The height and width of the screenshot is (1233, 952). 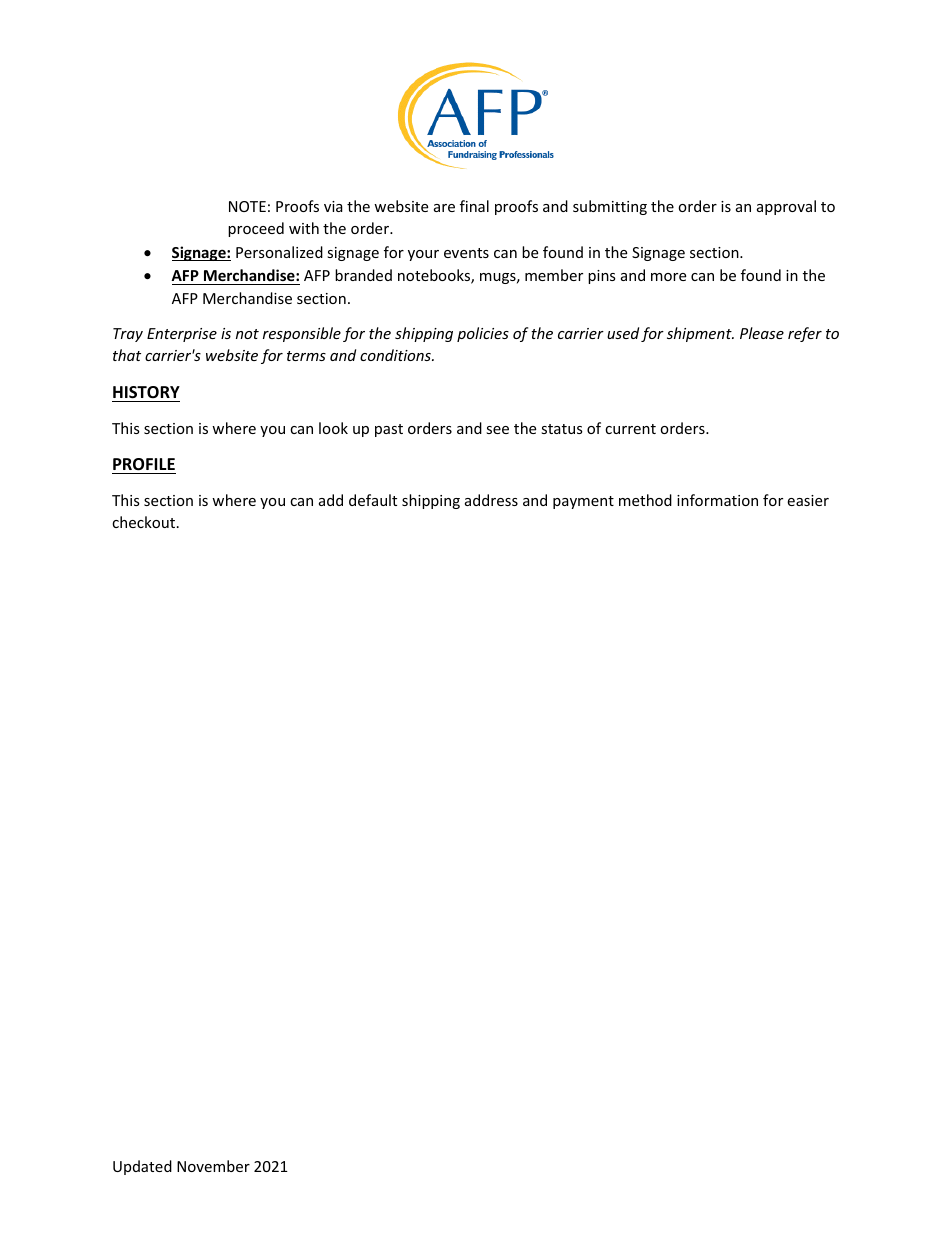 I want to click on Updated, so click(x=142, y=1167).
